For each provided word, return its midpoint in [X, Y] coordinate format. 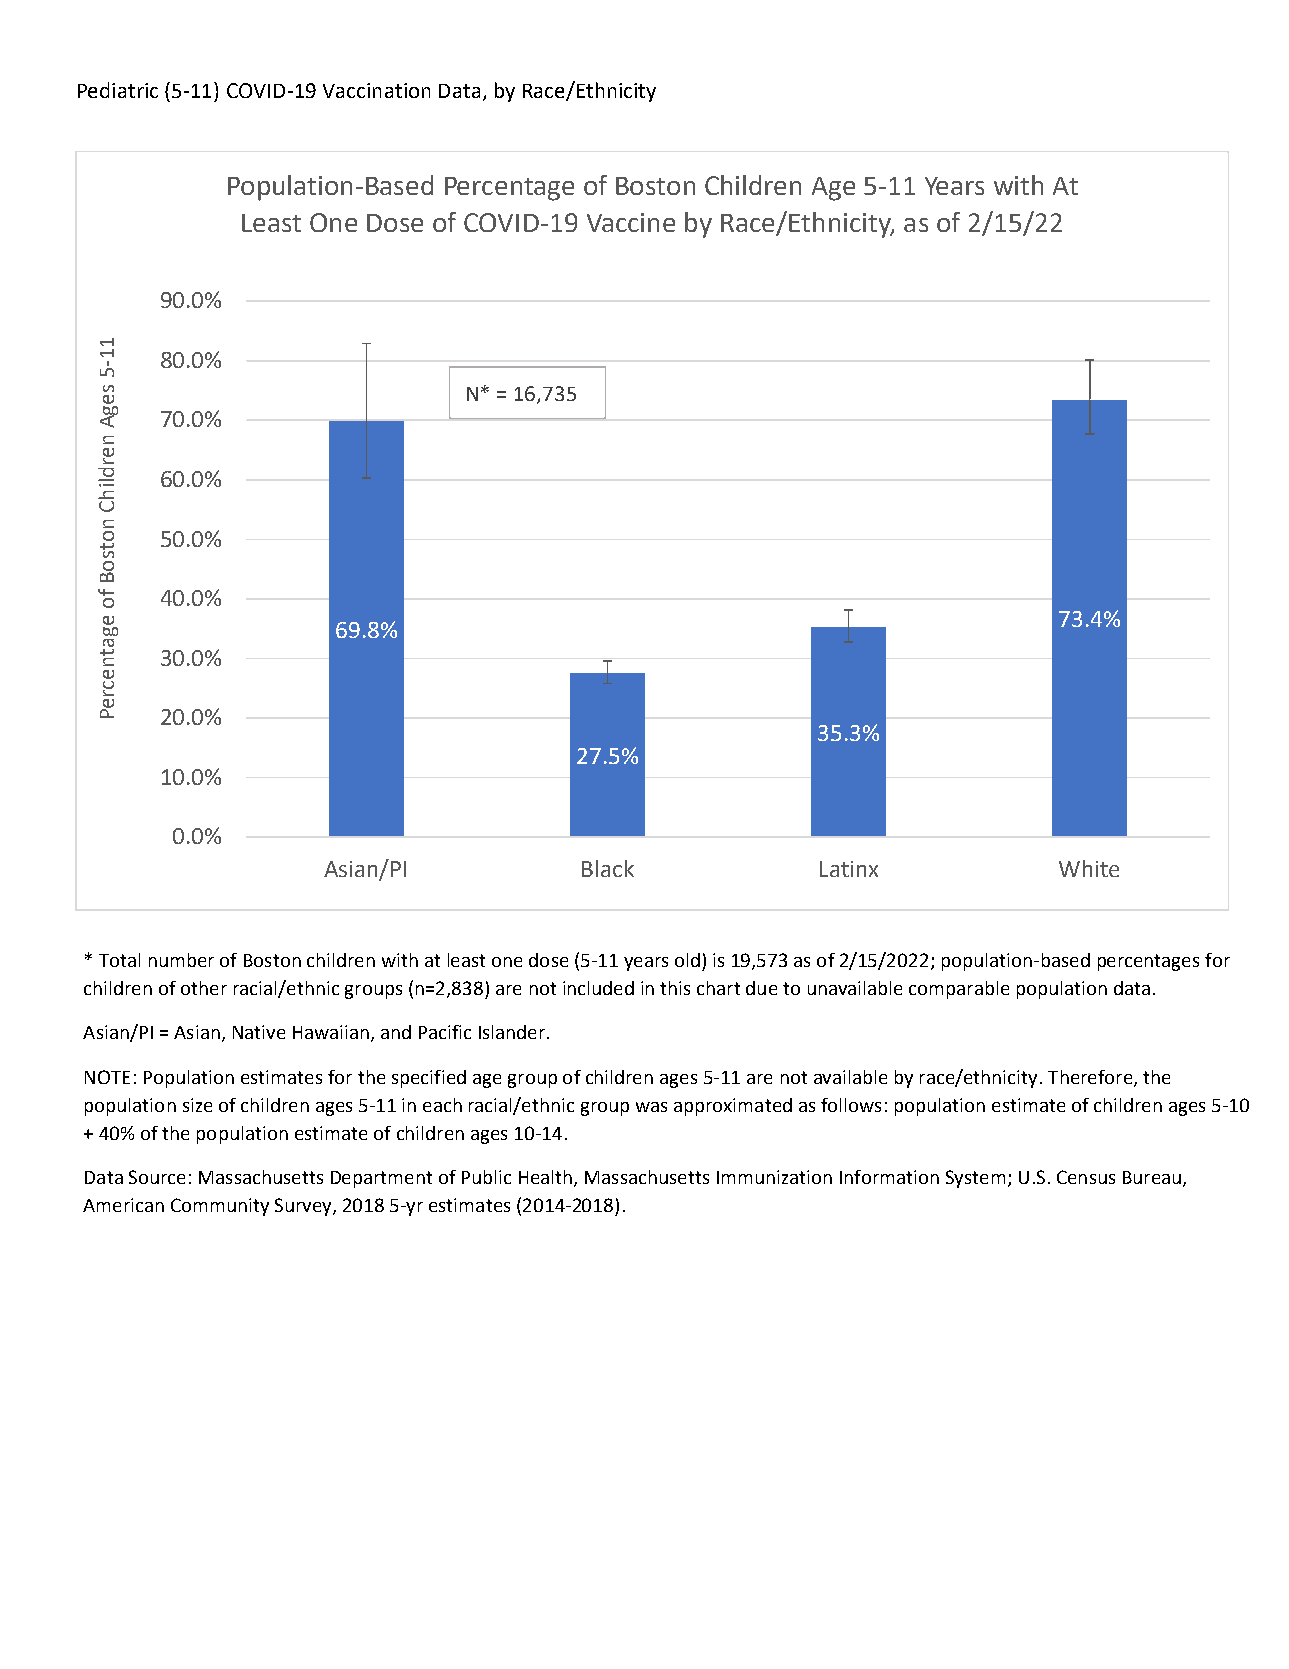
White [1089, 868]
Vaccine [631, 222]
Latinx [849, 869]
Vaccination [376, 90]
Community [220, 1207]
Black [608, 868]
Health [545, 1177]
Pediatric [118, 90]
